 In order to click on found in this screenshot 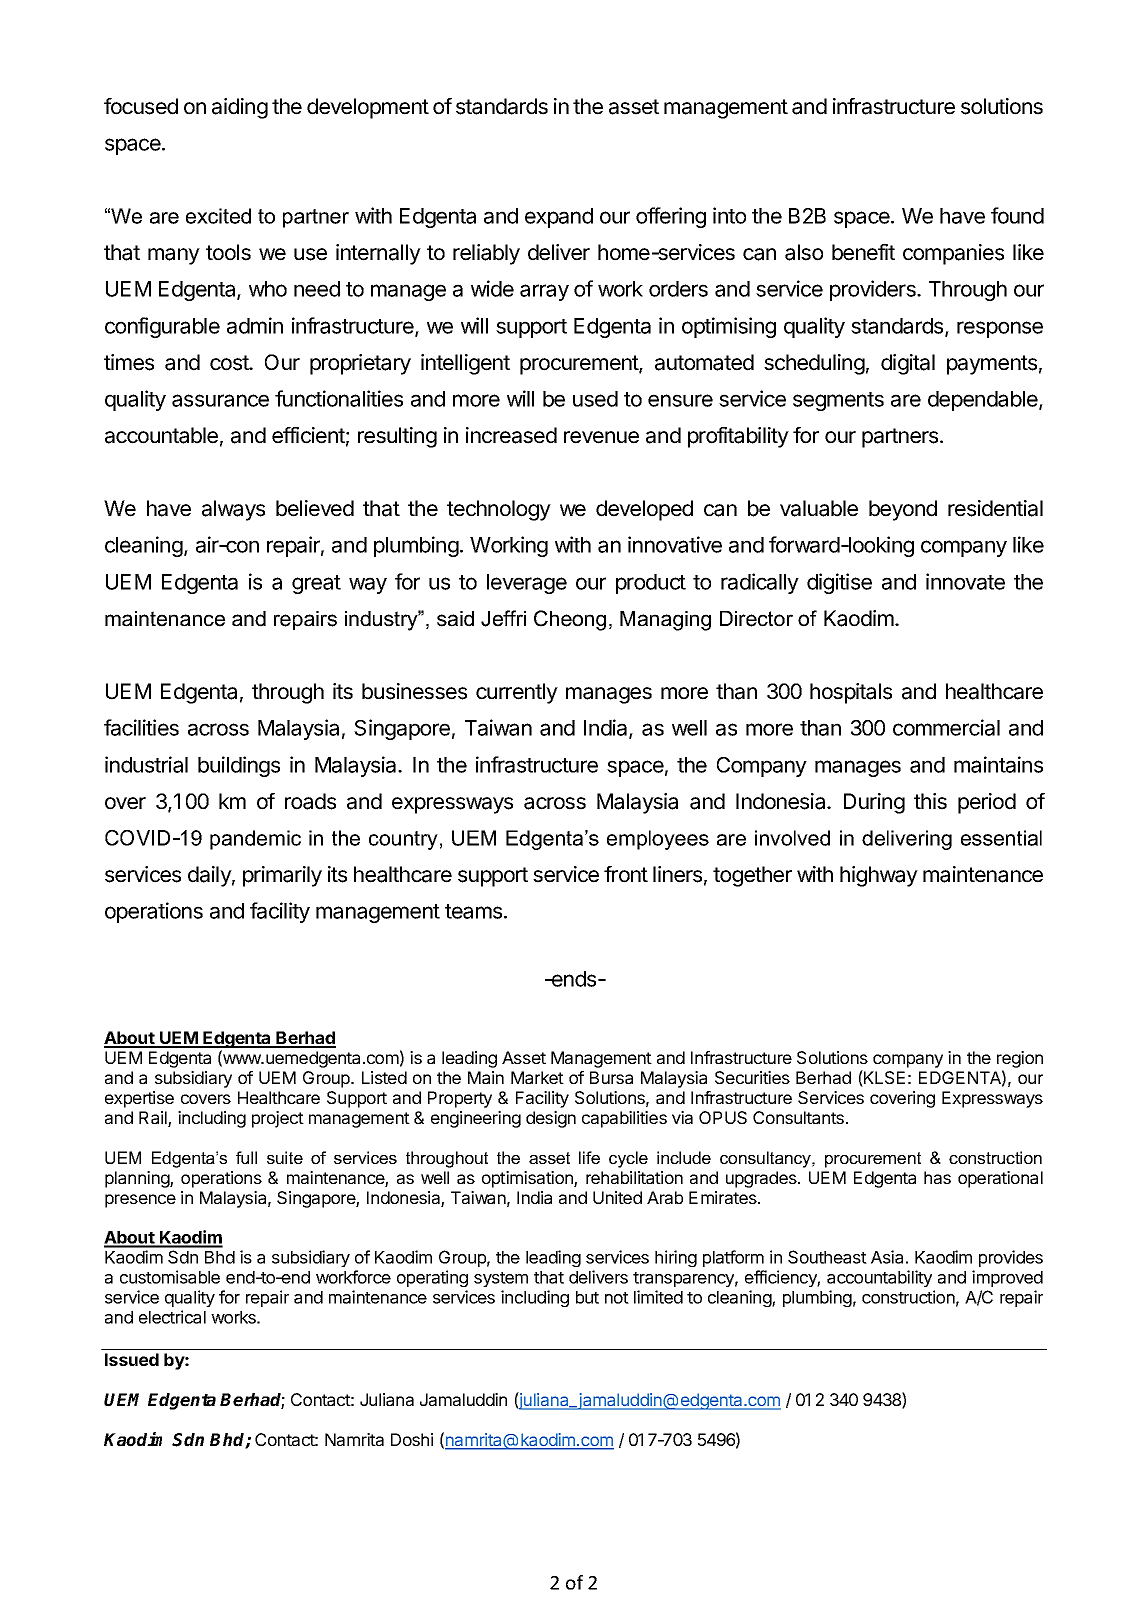, I will do `click(1017, 215)`.
